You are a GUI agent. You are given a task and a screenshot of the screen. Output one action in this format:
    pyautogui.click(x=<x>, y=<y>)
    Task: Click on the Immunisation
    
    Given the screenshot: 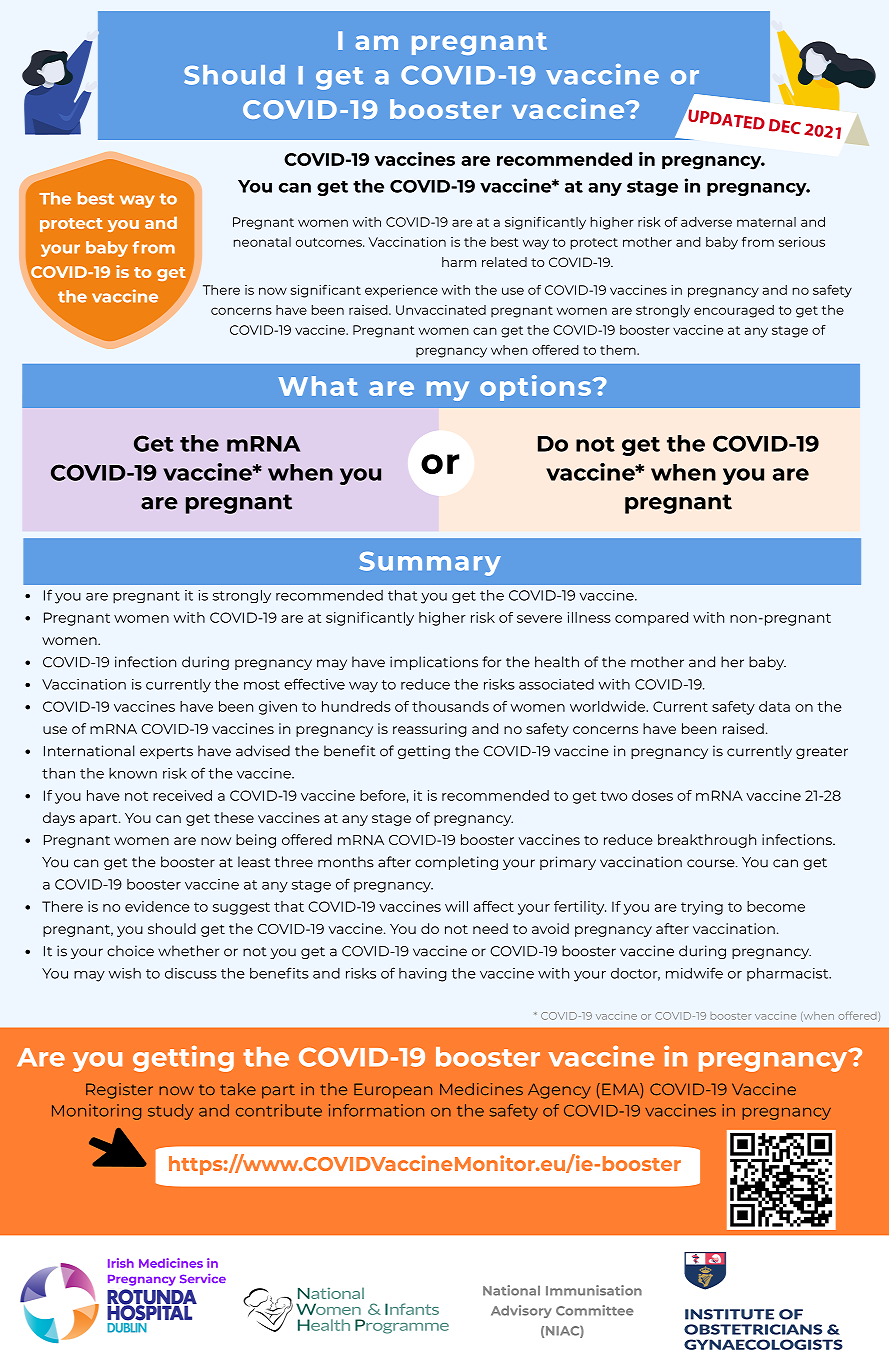 What is the action you would take?
    pyautogui.click(x=594, y=1290)
